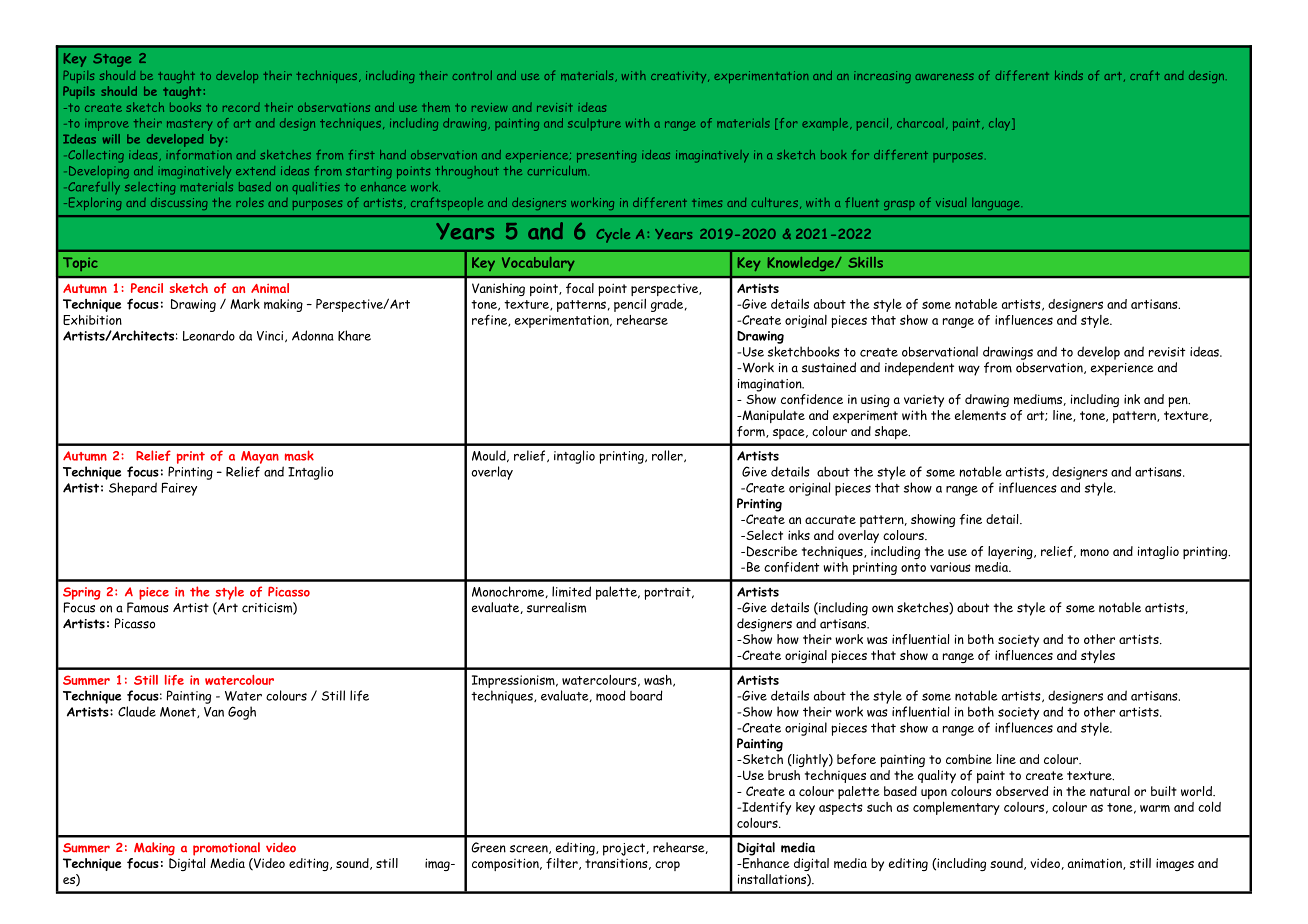 The image size is (1308, 924). What do you see at coordinates (1069, 75) in the screenshot?
I see `kinds` at bounding box center [1069, 75].
